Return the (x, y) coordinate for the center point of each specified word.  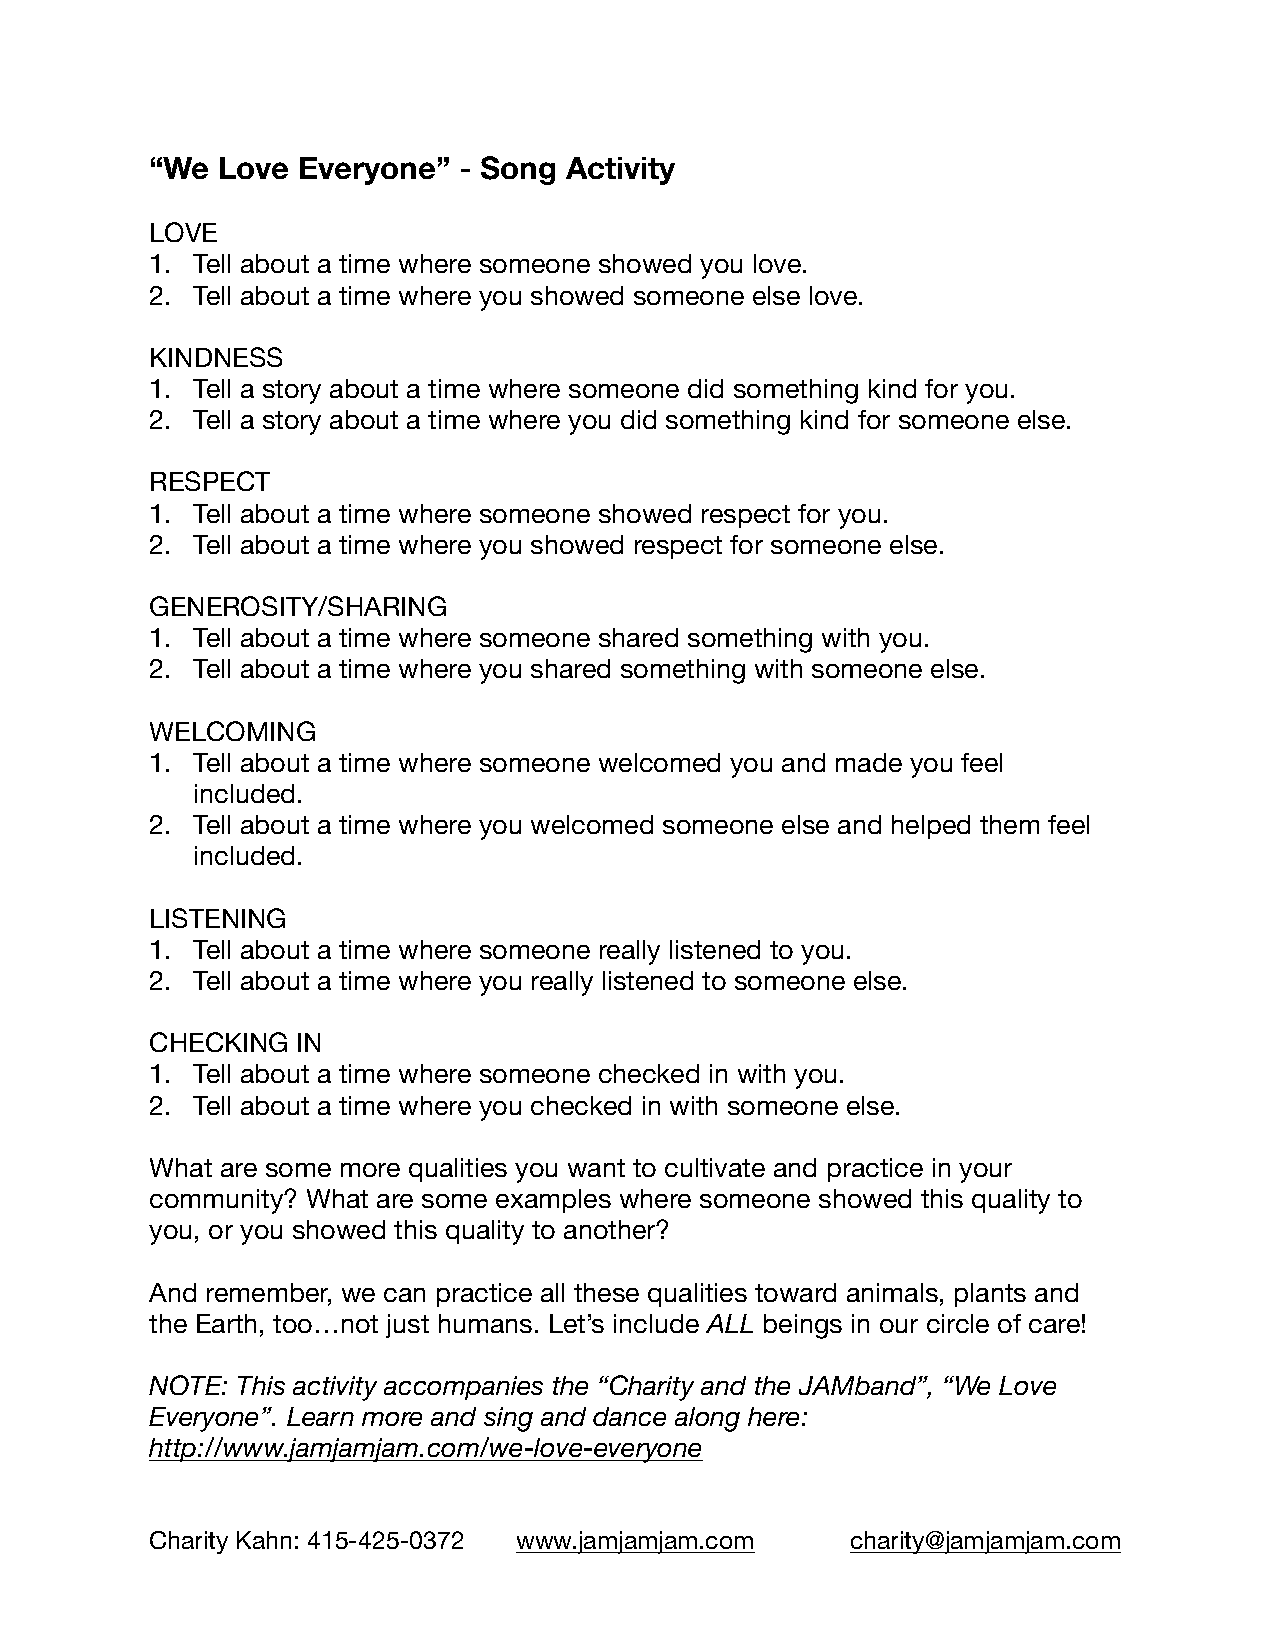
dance (629, 1416)
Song (518, 170)
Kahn (264, 1540)
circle (958, 1323)
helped (931, 827)
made (869, 762)
